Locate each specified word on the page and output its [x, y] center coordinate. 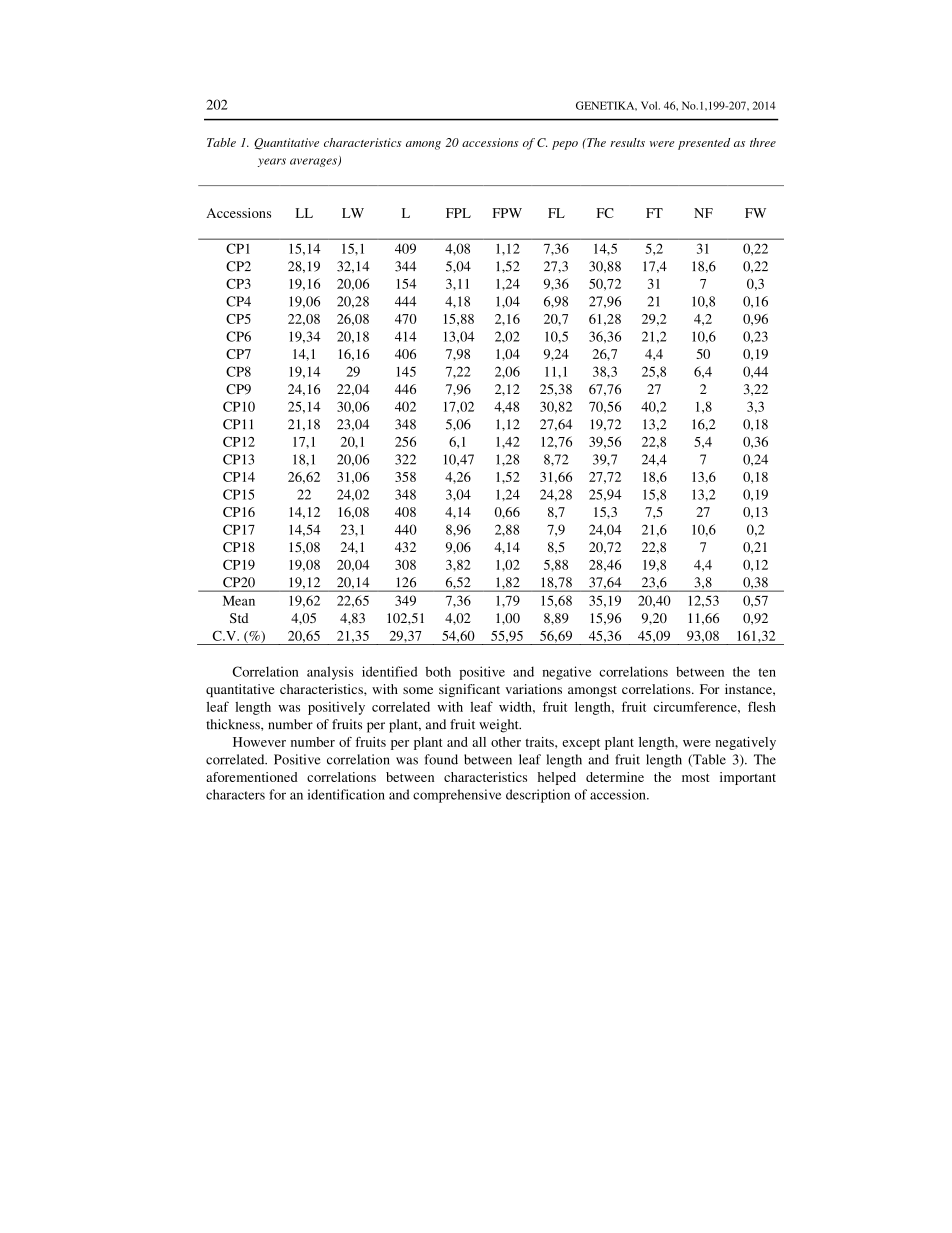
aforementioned [252, 777]
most [696, 778]
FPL [458, 213]
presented [704, 144]
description [538, 796]
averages [314, 162]
